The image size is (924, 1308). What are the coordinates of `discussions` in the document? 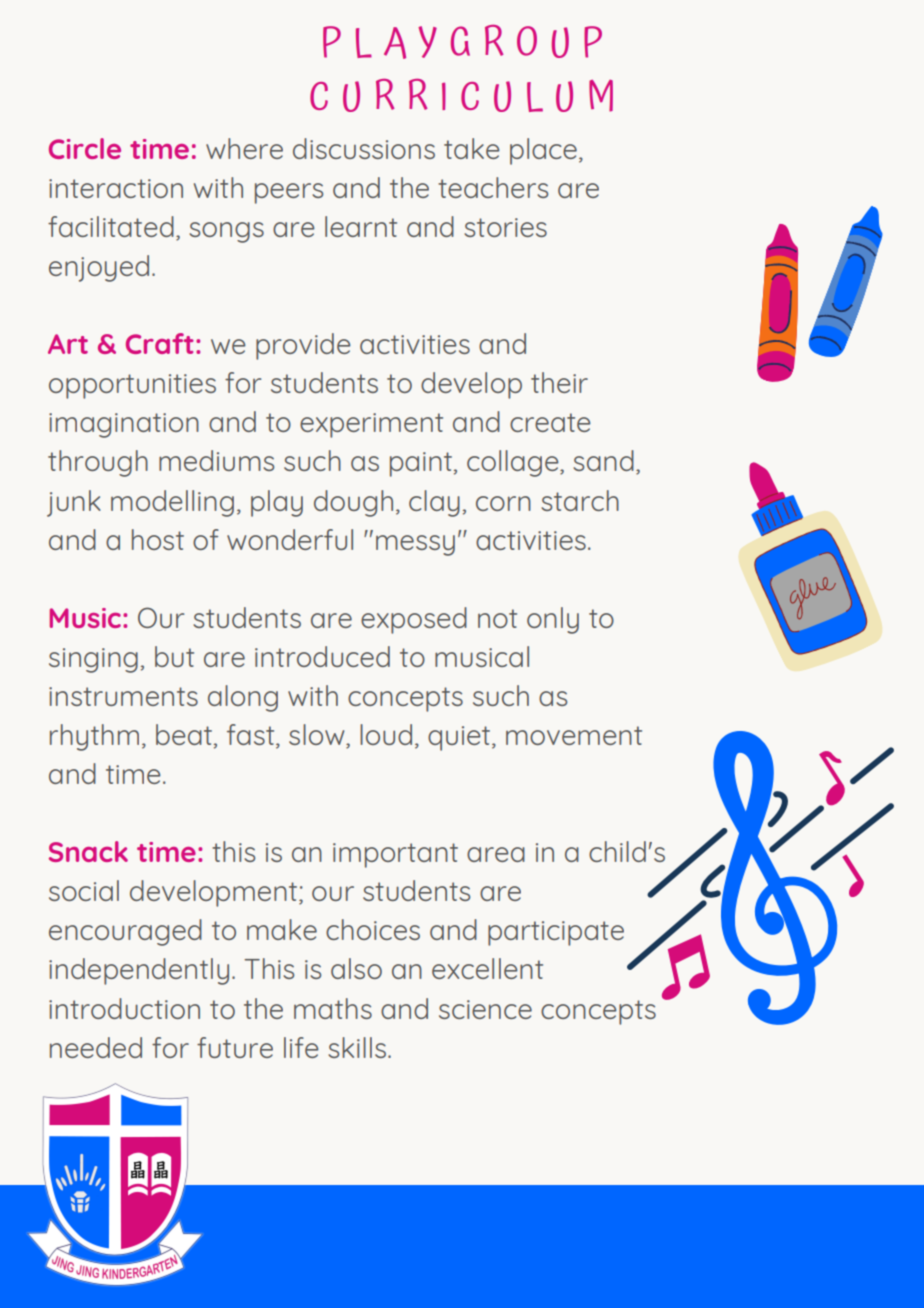 It's located at (364, 148).
